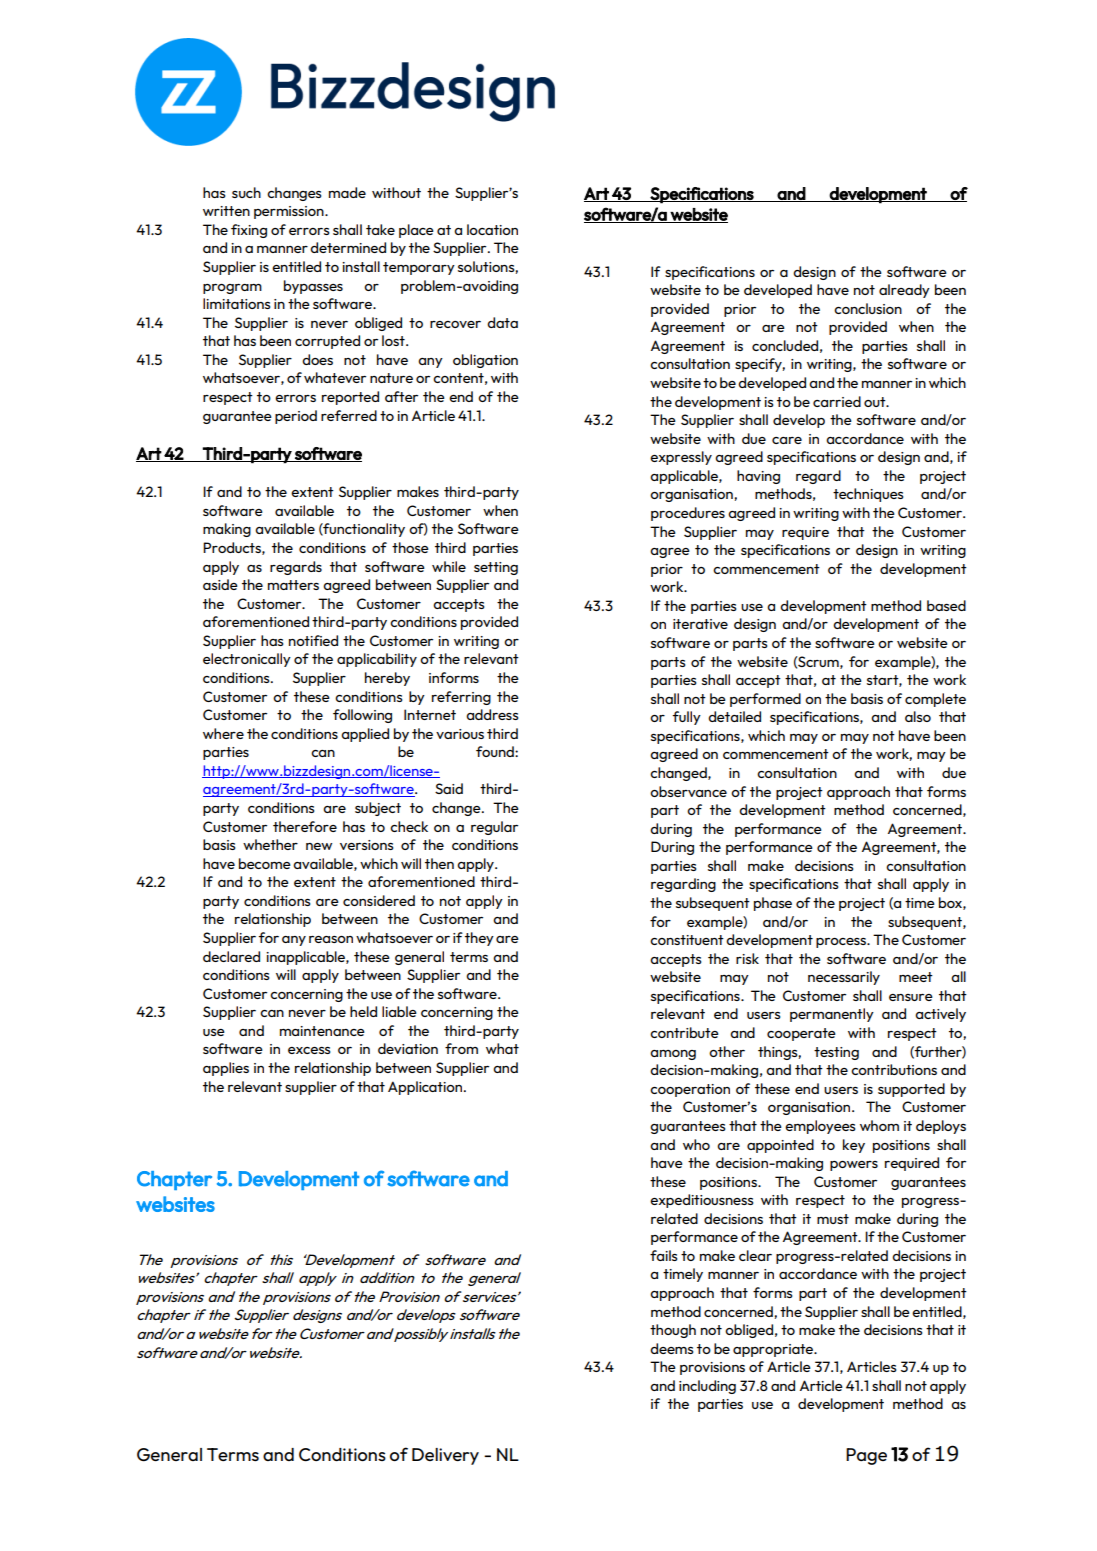 Image resolution: width=1097 pixels, height=1551 pixels. I want to click on deems, so click(671, 1348).
